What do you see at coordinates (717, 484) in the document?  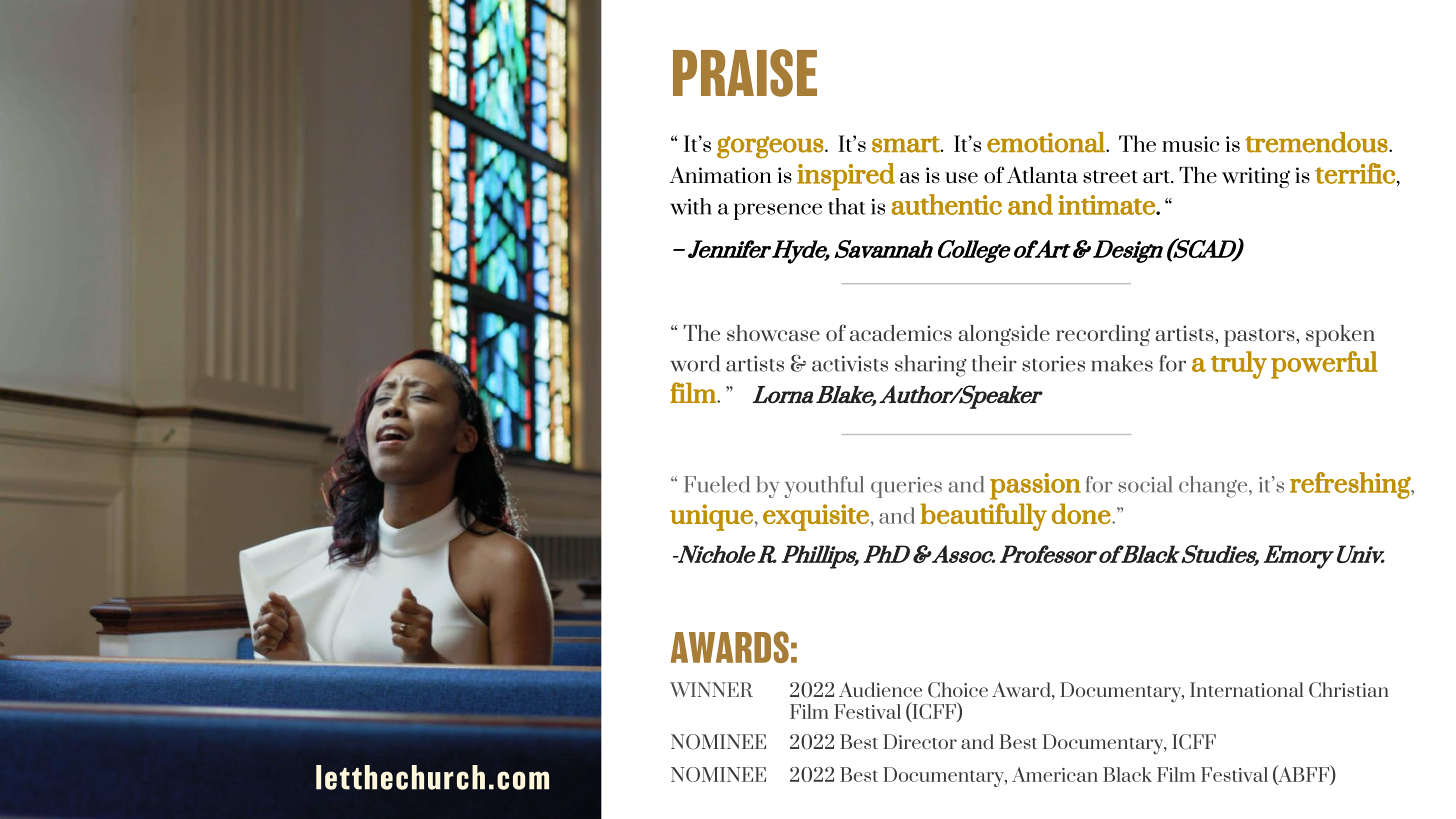 I see `Fueled` at bounding box center [717, 484].
